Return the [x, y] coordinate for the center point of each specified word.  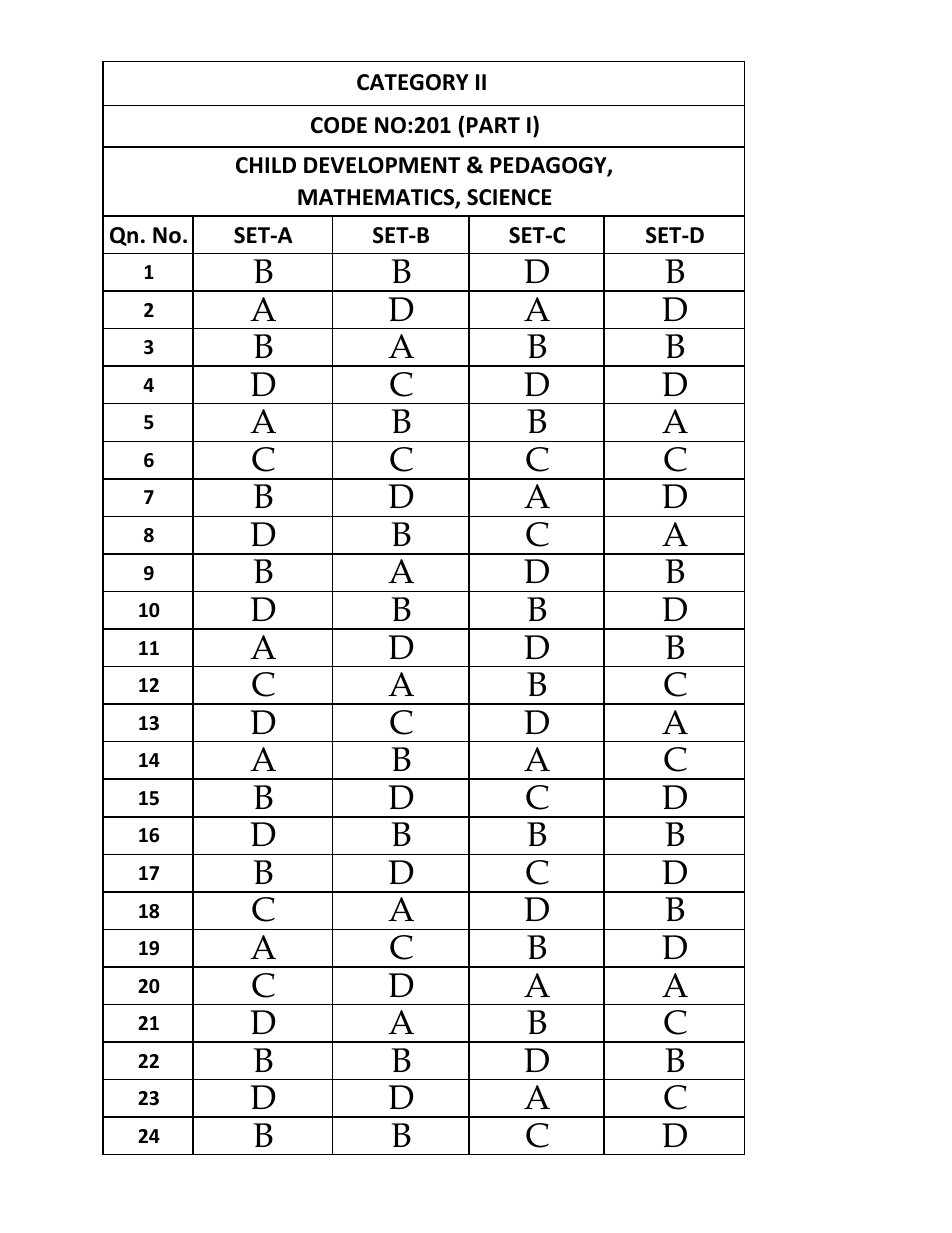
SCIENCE [509, 197]
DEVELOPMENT [382, 165]
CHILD [266, 165]
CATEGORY [413, 82]
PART [493, 125]
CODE [339, 125]
